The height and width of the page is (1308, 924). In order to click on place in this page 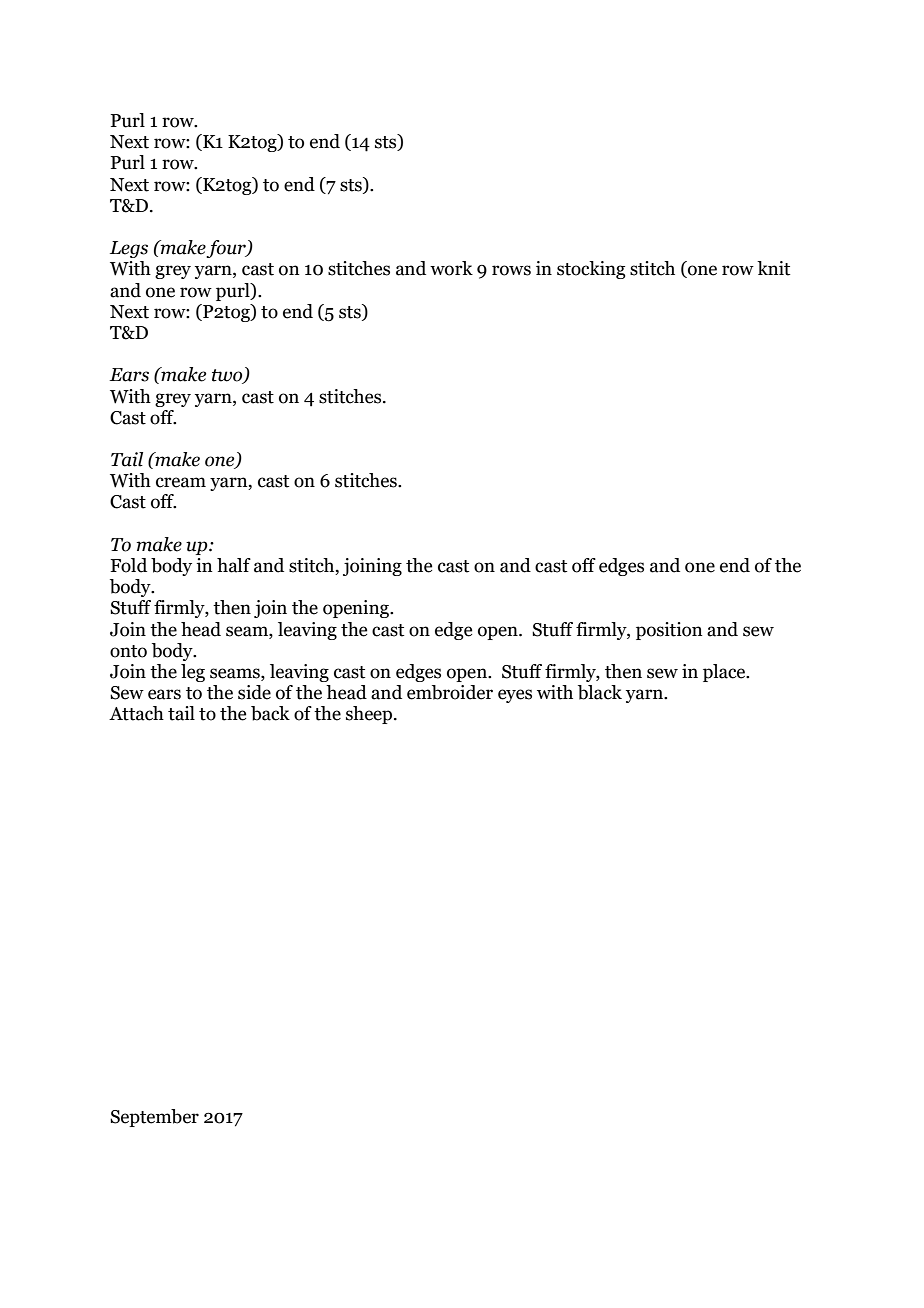, I will do `click(725, 673)`.
